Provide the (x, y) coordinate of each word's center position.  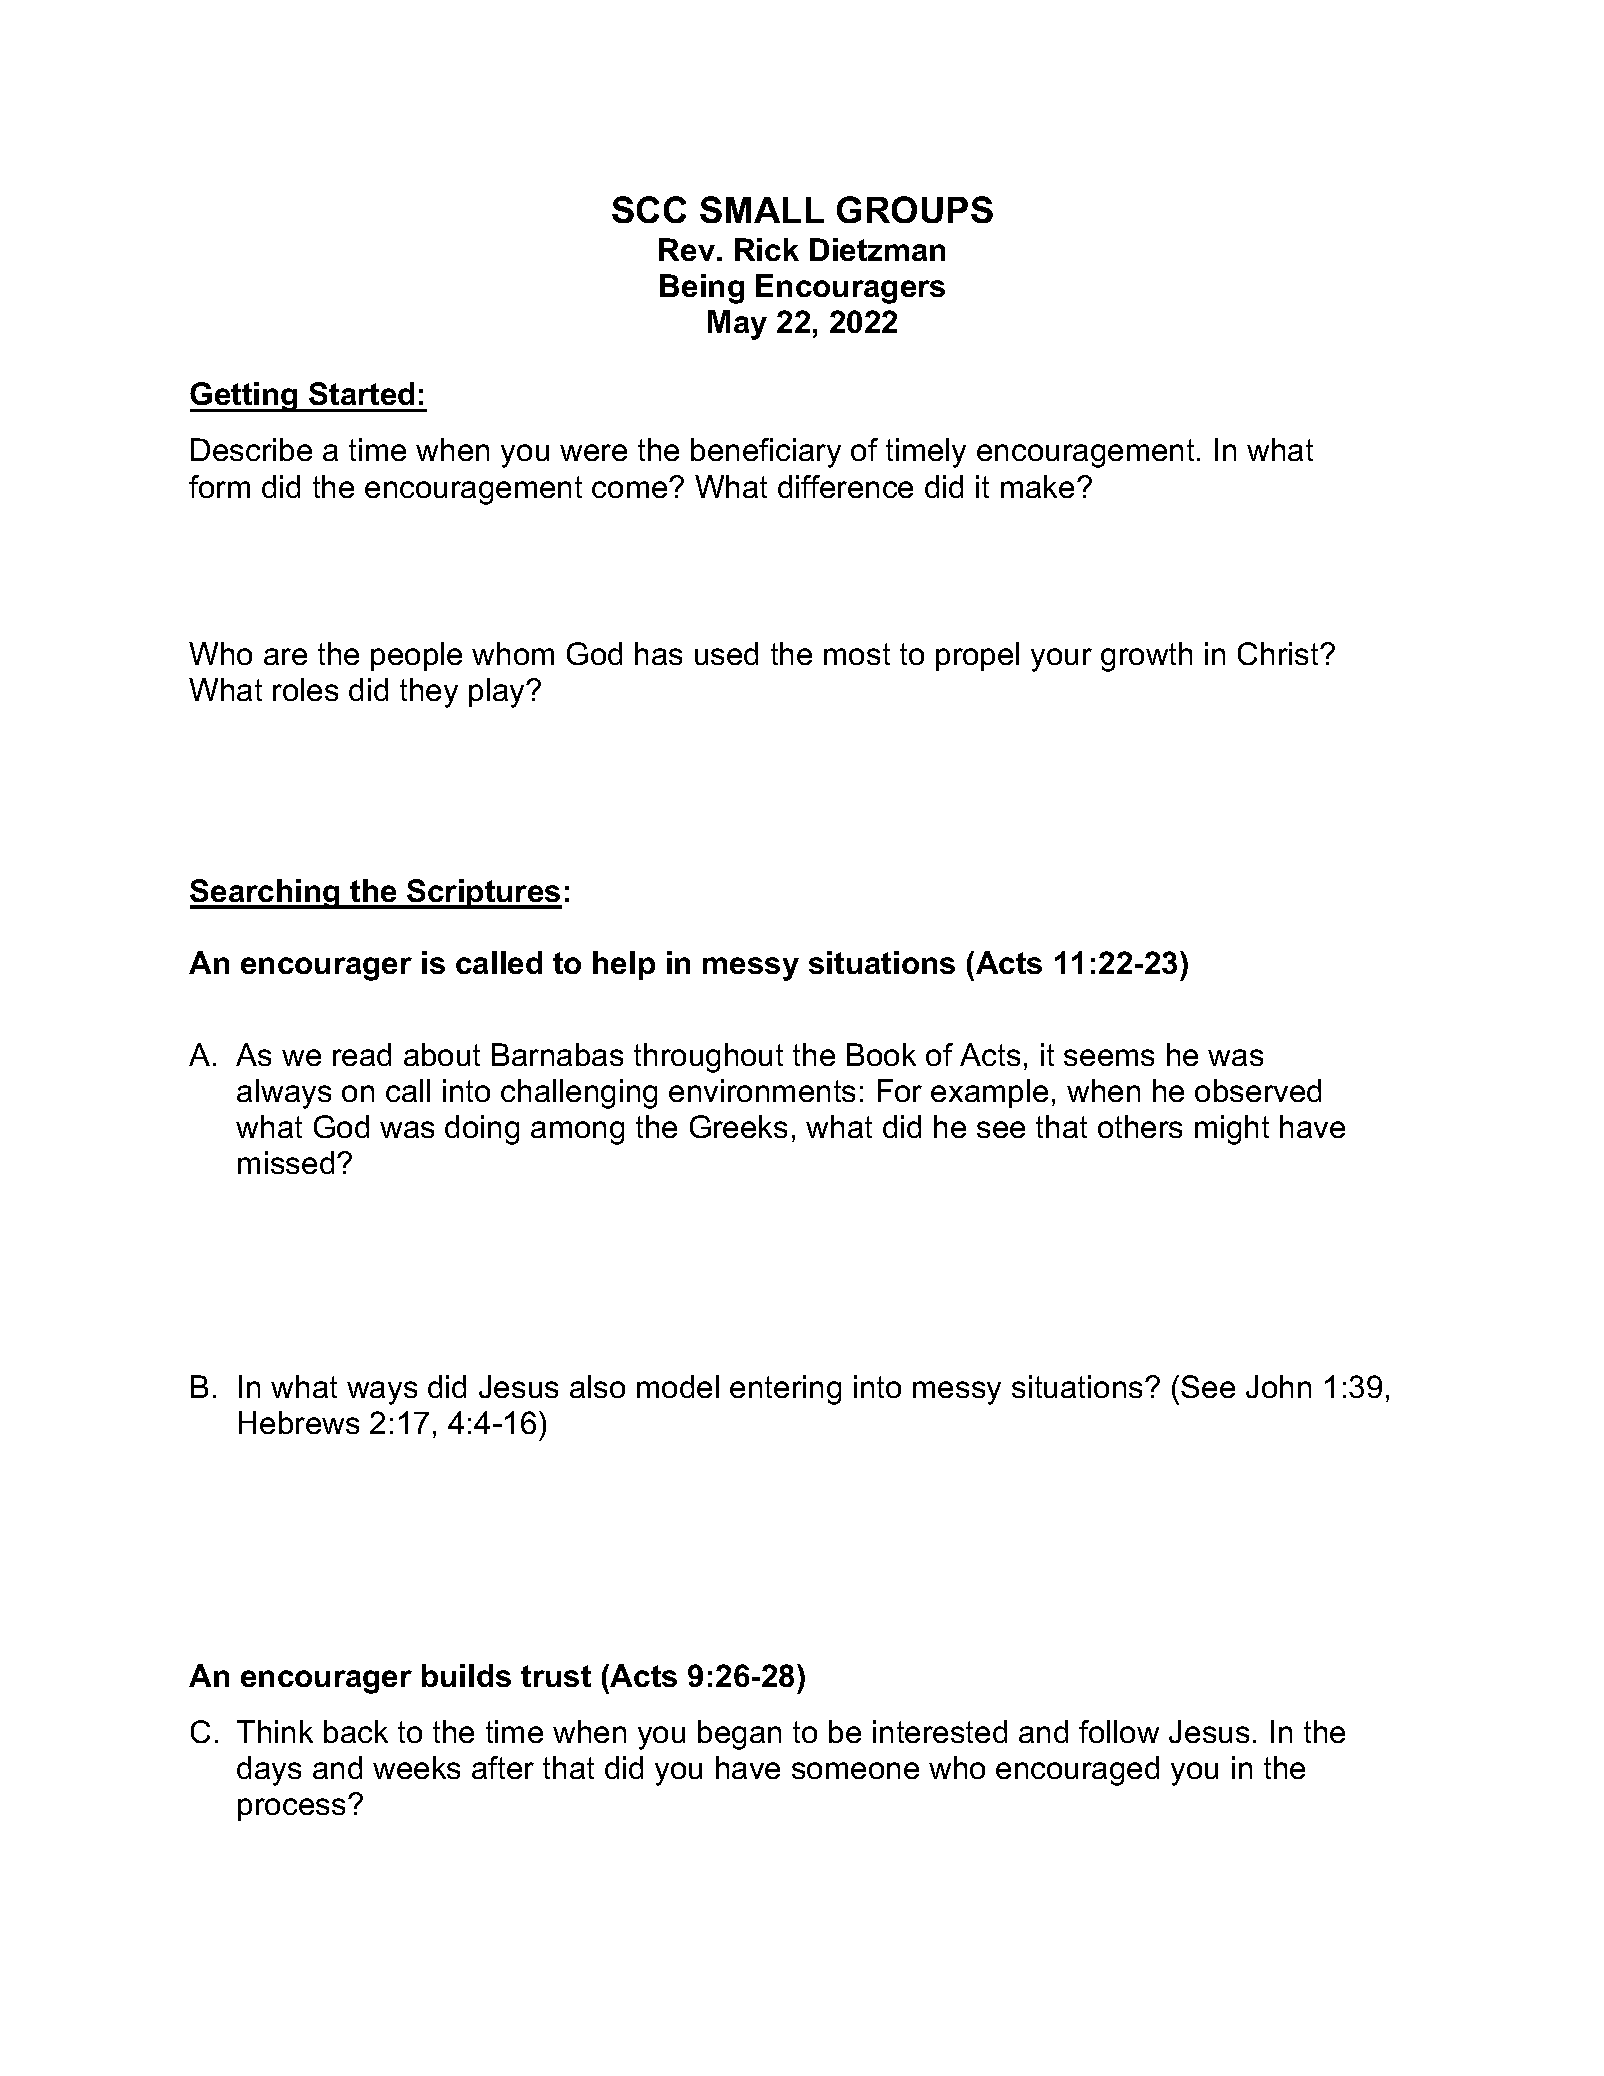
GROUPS (915, 209)
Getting (245, 397)
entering (785, 1390)
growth (1146, 657)
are (285, 656)
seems (1109, 1057)
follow (1119, 1731)
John (1278, 1386)
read (362, 1054)
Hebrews (299, 1422)
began (739, 1735)
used (726, 653)
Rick (767, 249)
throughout (708, 1058)
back (356, 1731)
